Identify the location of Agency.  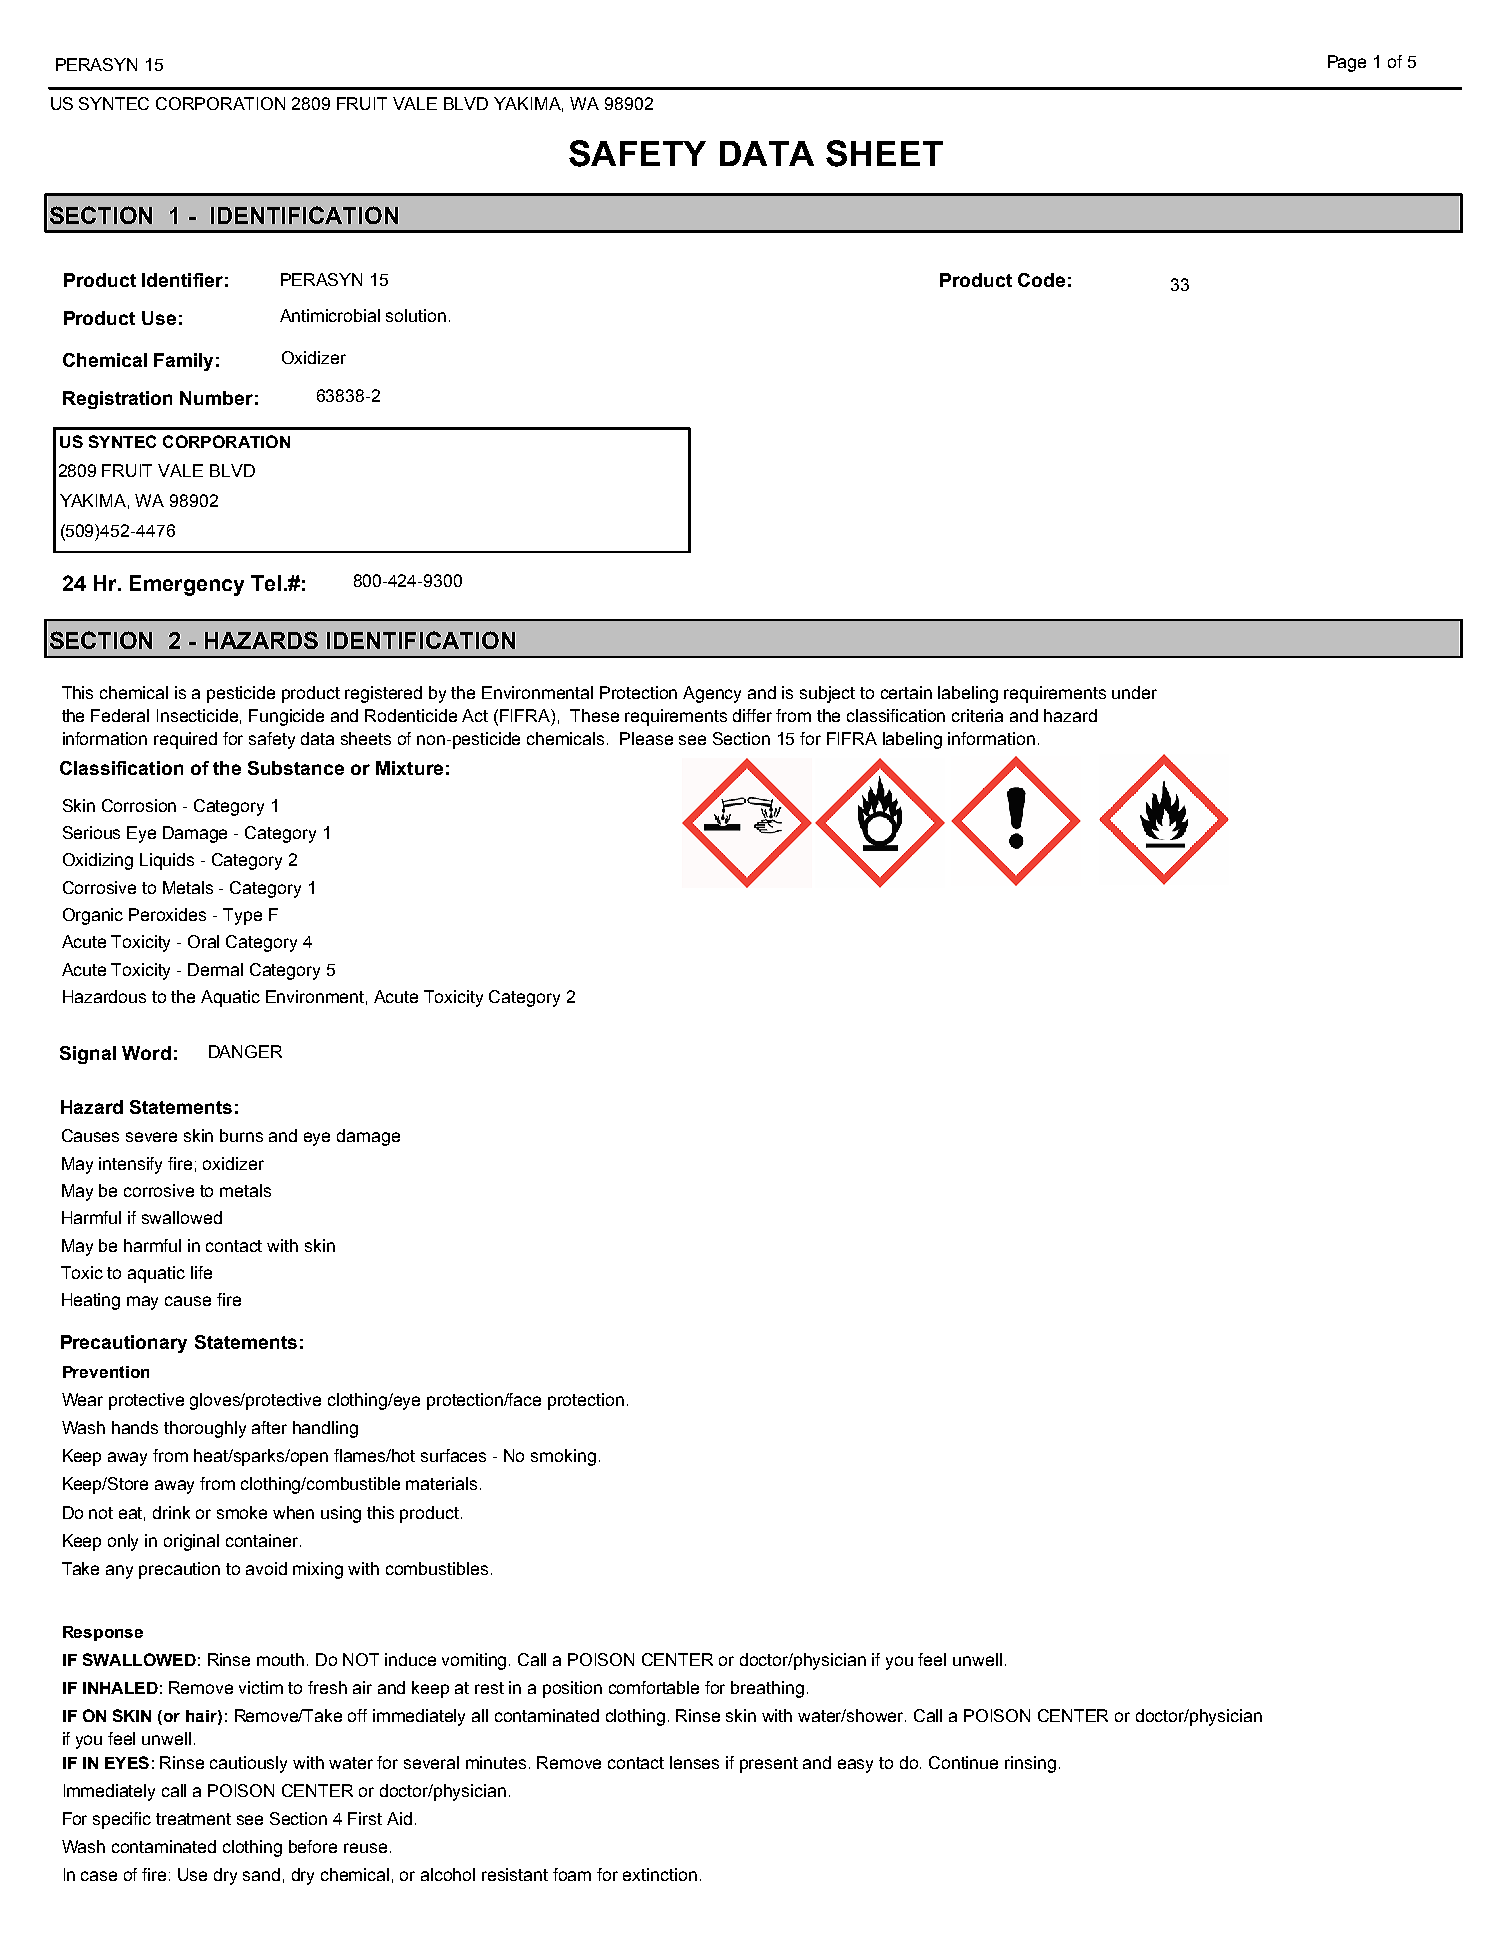
(712, 694).
